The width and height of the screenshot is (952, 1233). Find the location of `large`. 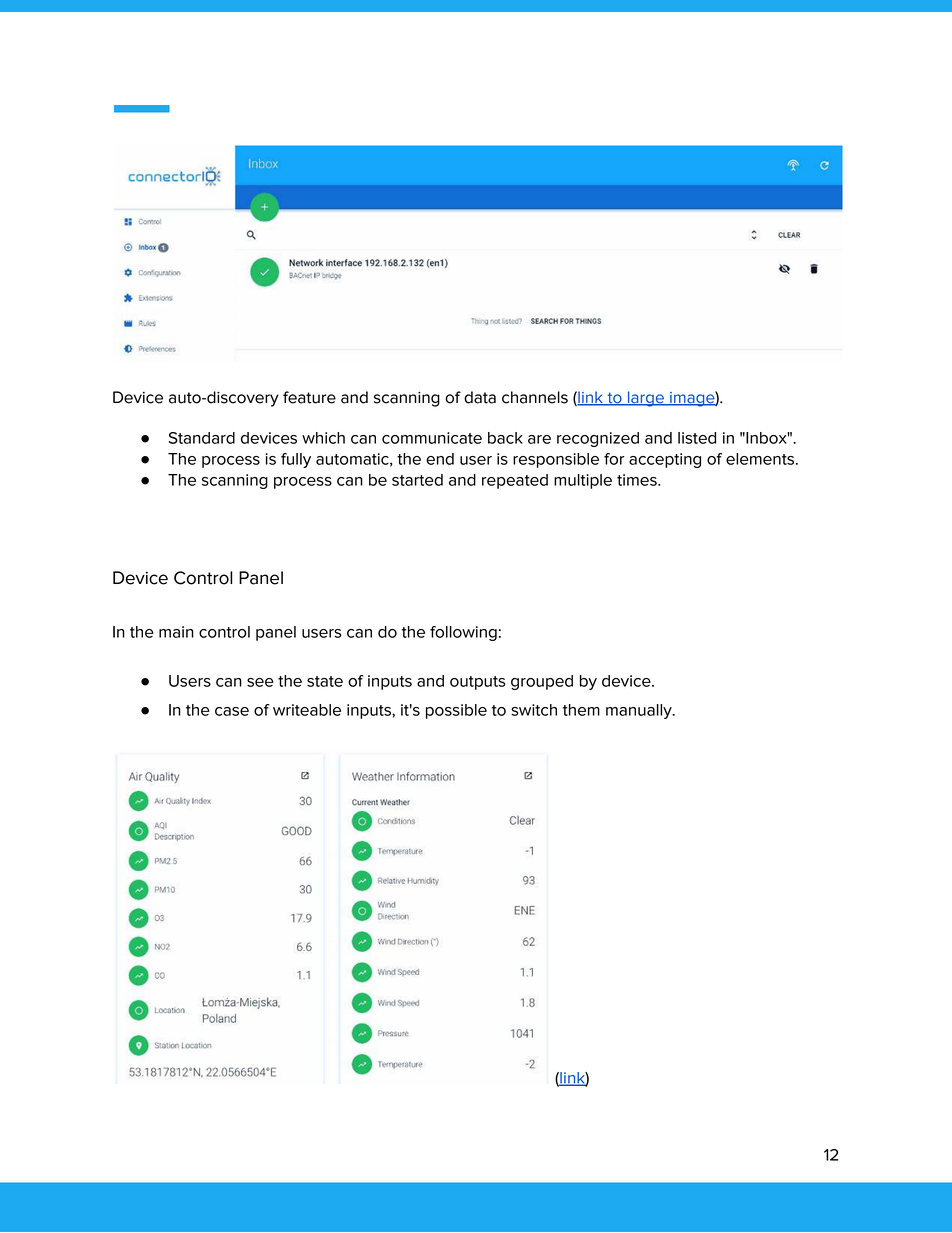

large is located at coordinates (646, 399).
